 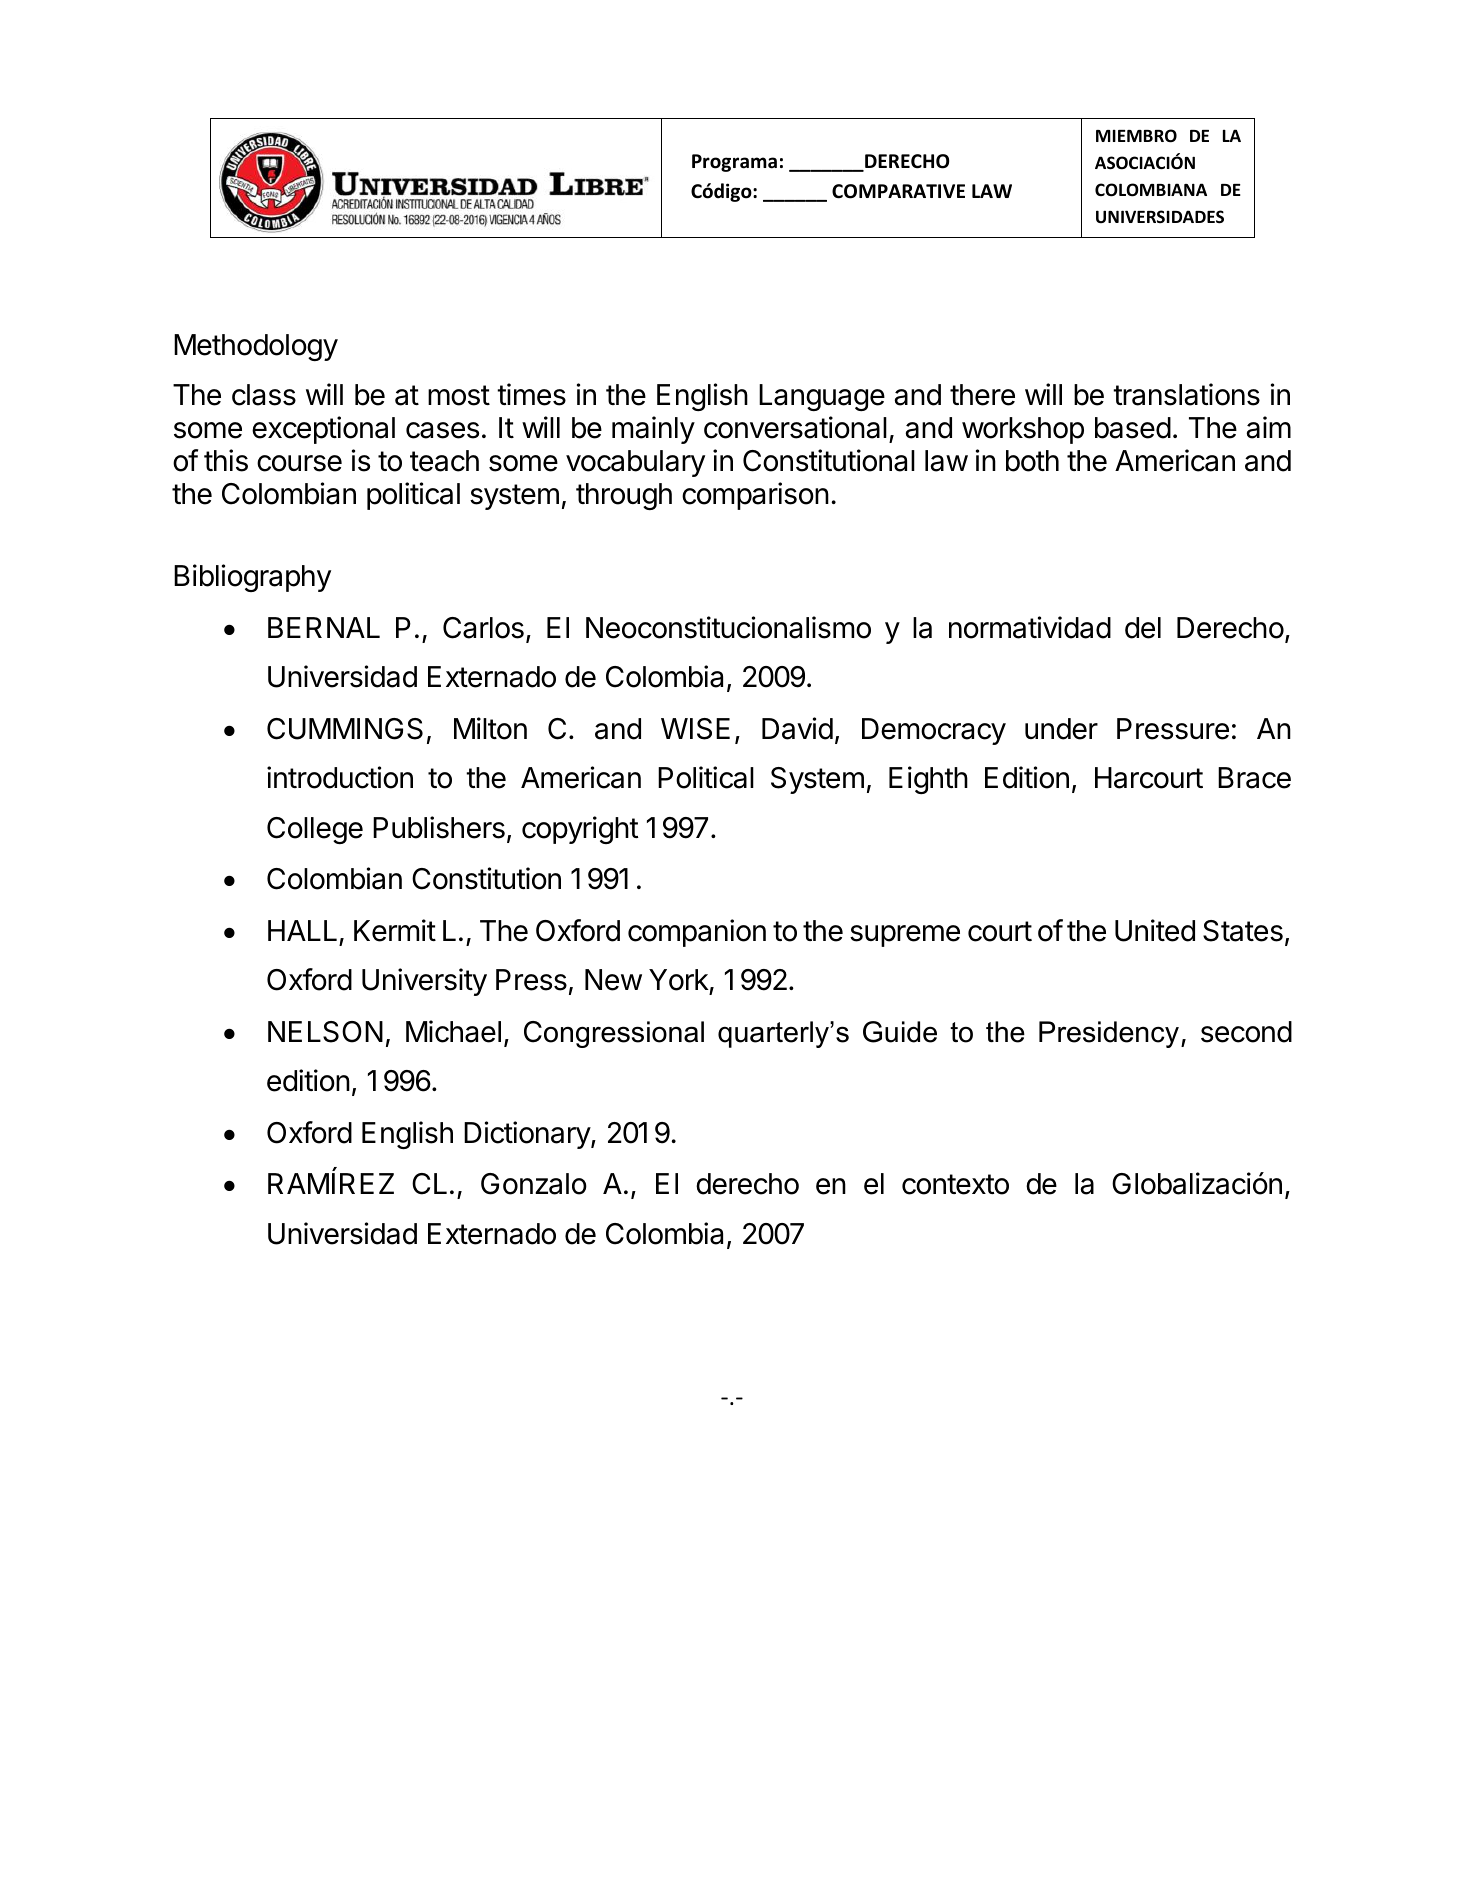 I want to click on conversational, so click(x=795, y=427).
